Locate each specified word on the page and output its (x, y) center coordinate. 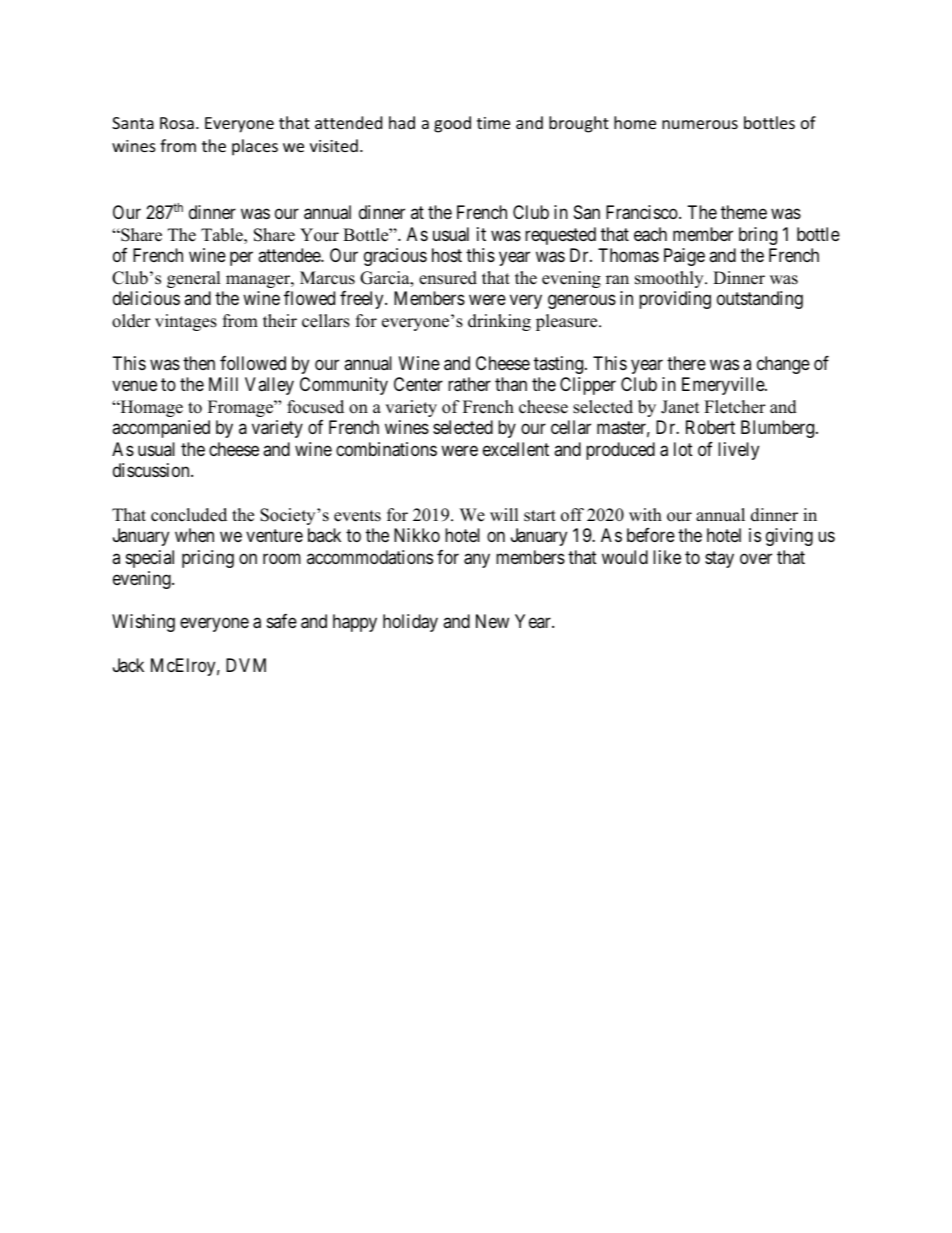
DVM (246, 665)
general (194, 279)
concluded (189, 515)
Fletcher (735, 407)
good (452, 124)
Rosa (177, 123)
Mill (223, 384)
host (447, 255)
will (504, 514)
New (492, 621)
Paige (684, 257)
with (645, 514)
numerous (700, 124)
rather (469, 384)
